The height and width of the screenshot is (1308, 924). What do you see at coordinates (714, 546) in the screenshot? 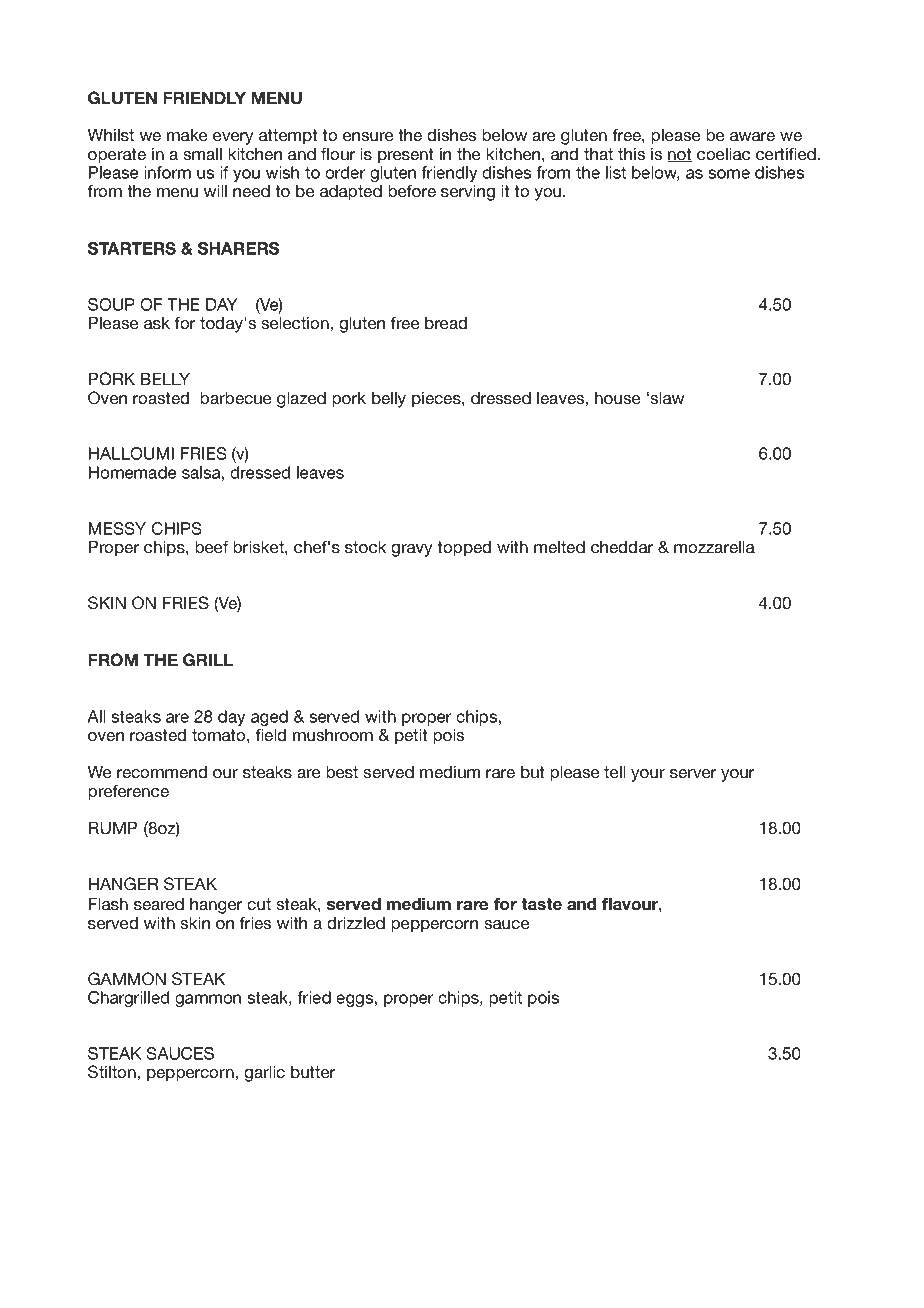
I see `mozzarella` at bounding box center [714, 546].
